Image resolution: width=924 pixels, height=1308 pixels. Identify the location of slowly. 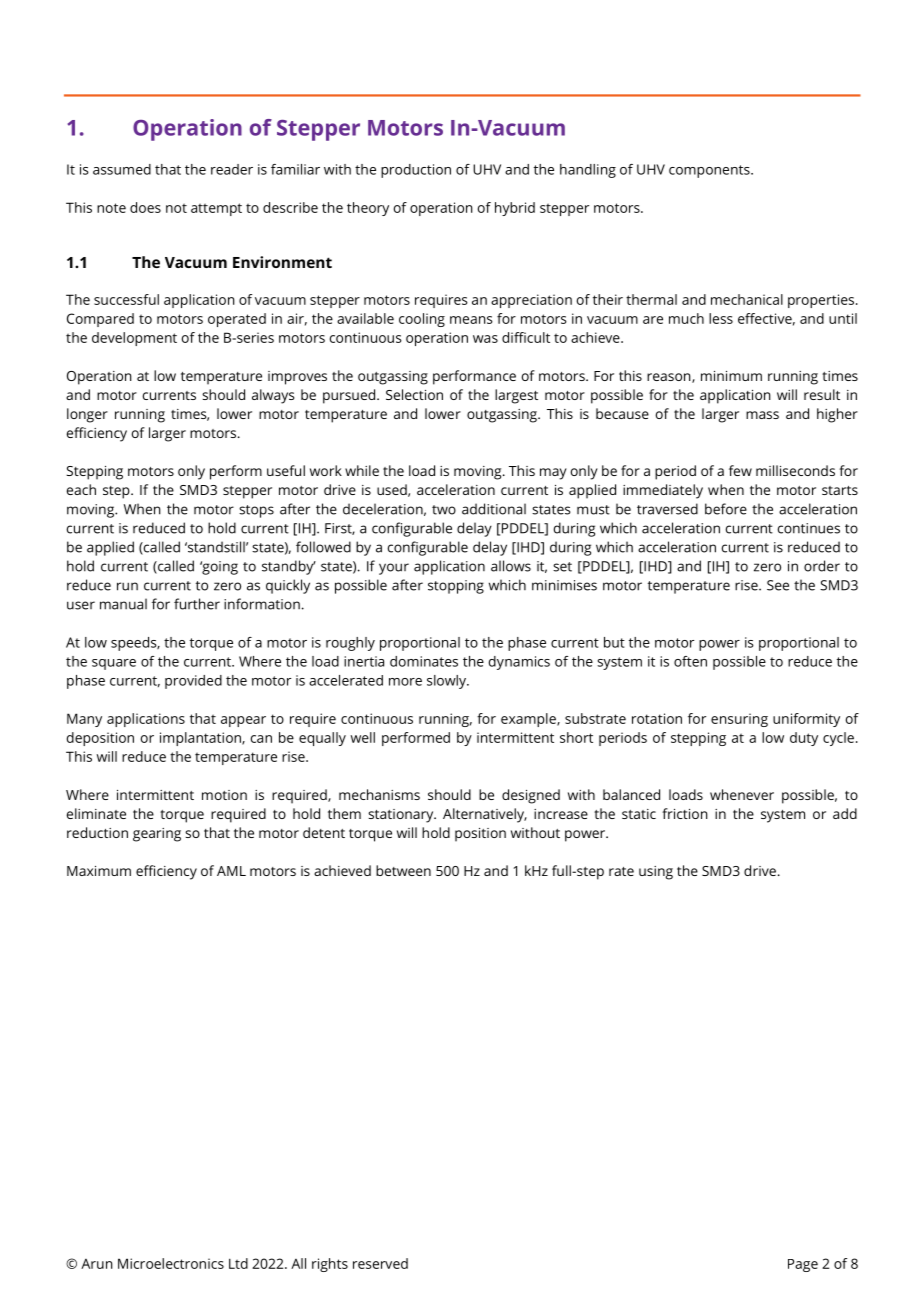
(447, 682).
